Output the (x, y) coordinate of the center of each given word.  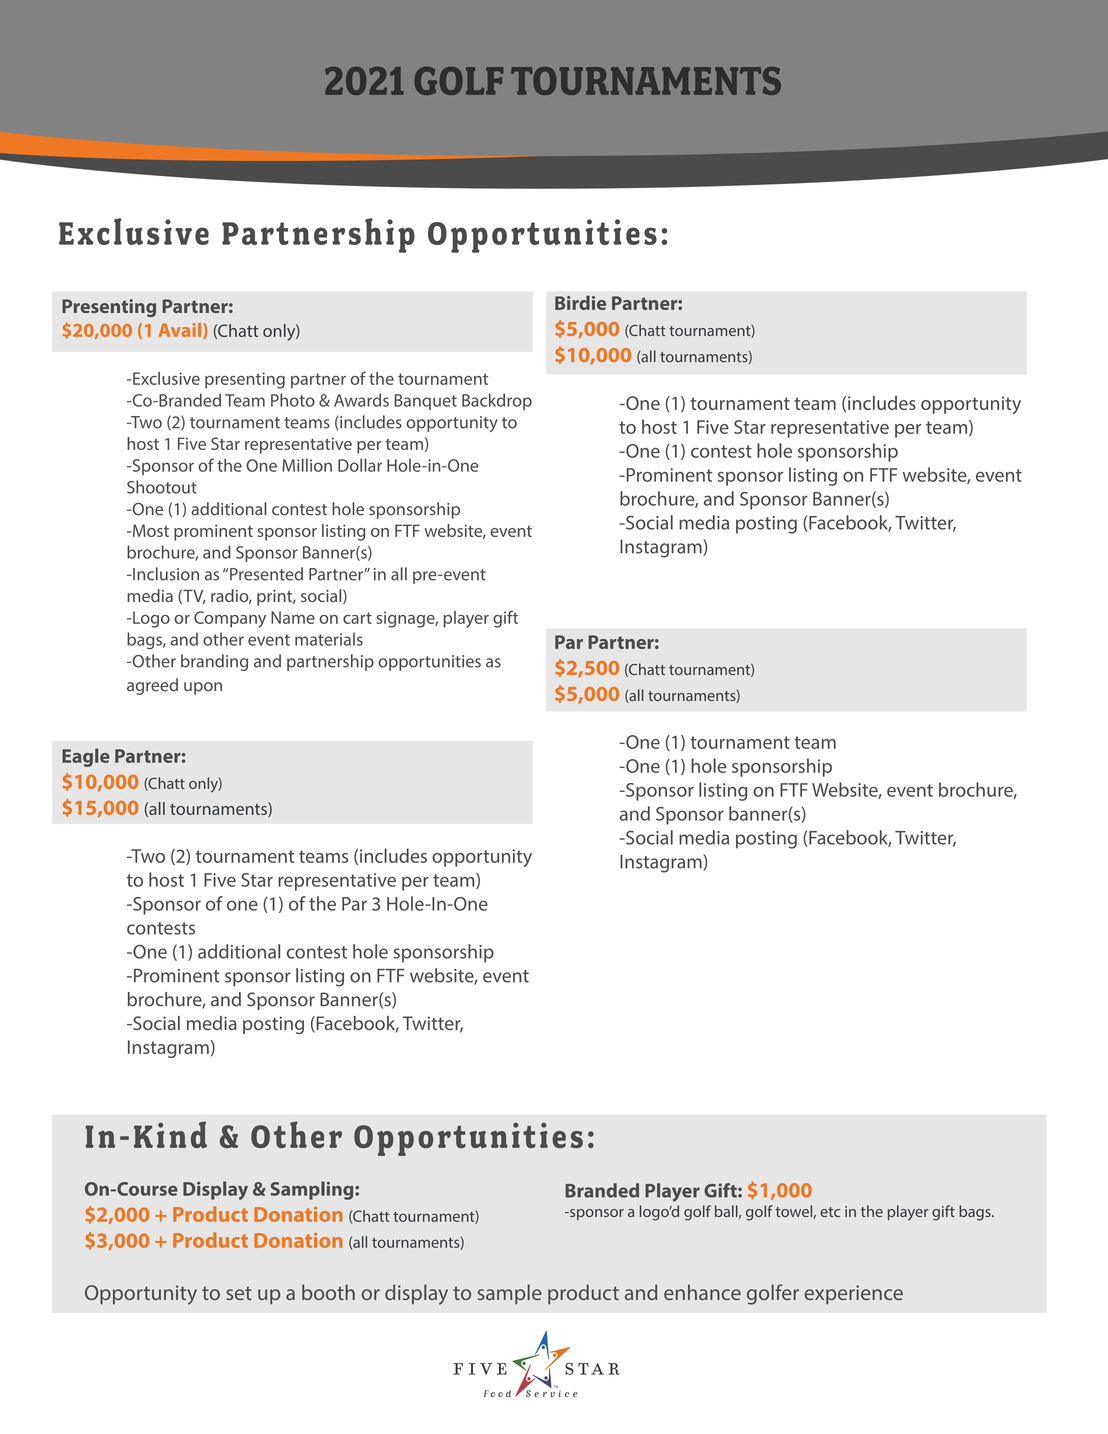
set (239, 1293)
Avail (181, 331)
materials (329, 639)
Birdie (580, 303)
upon (203, 688)
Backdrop (497, 401)
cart (357, 618)
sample (510, 1294)
